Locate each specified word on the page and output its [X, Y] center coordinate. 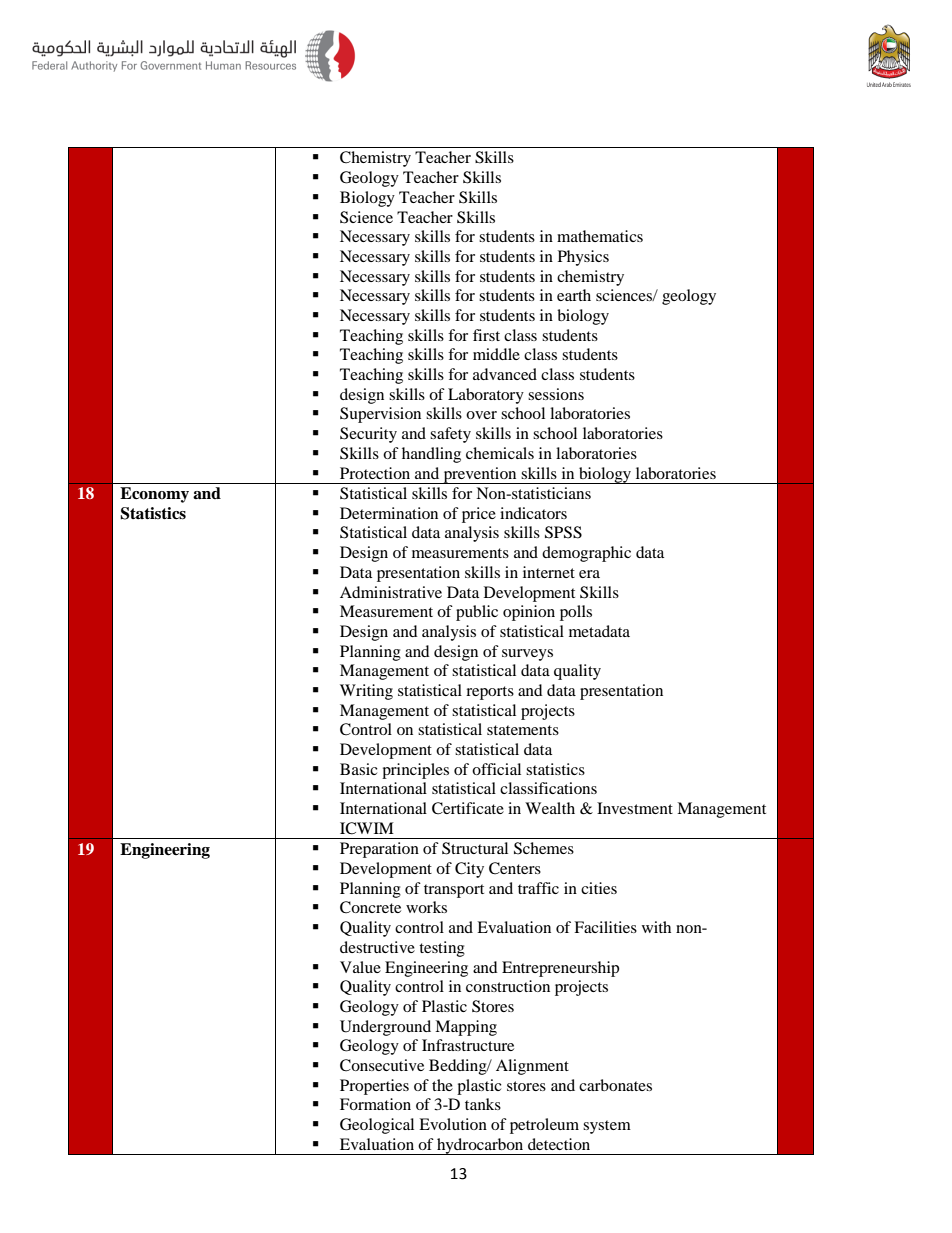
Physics [583, 258]
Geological [377, 1126]
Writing [366, 692]
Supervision [380, 415]
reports [490, 693]
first [486, 335]
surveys [527, 655]
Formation [375, 1104]
